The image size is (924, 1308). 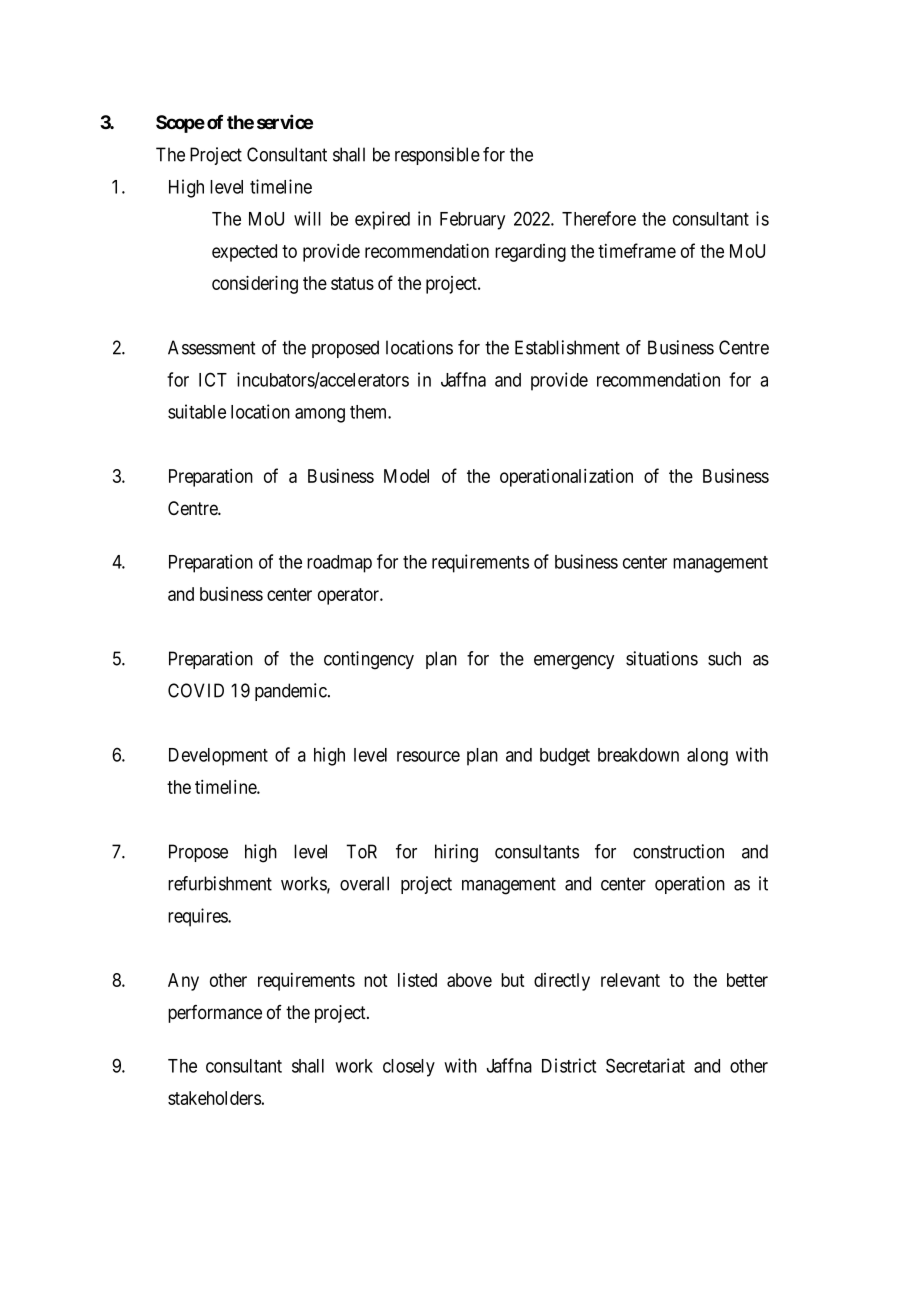 What do you see at coordinates (437, 156) in the screenshot?
I see `responsible` at bounding box center [437, 156].
